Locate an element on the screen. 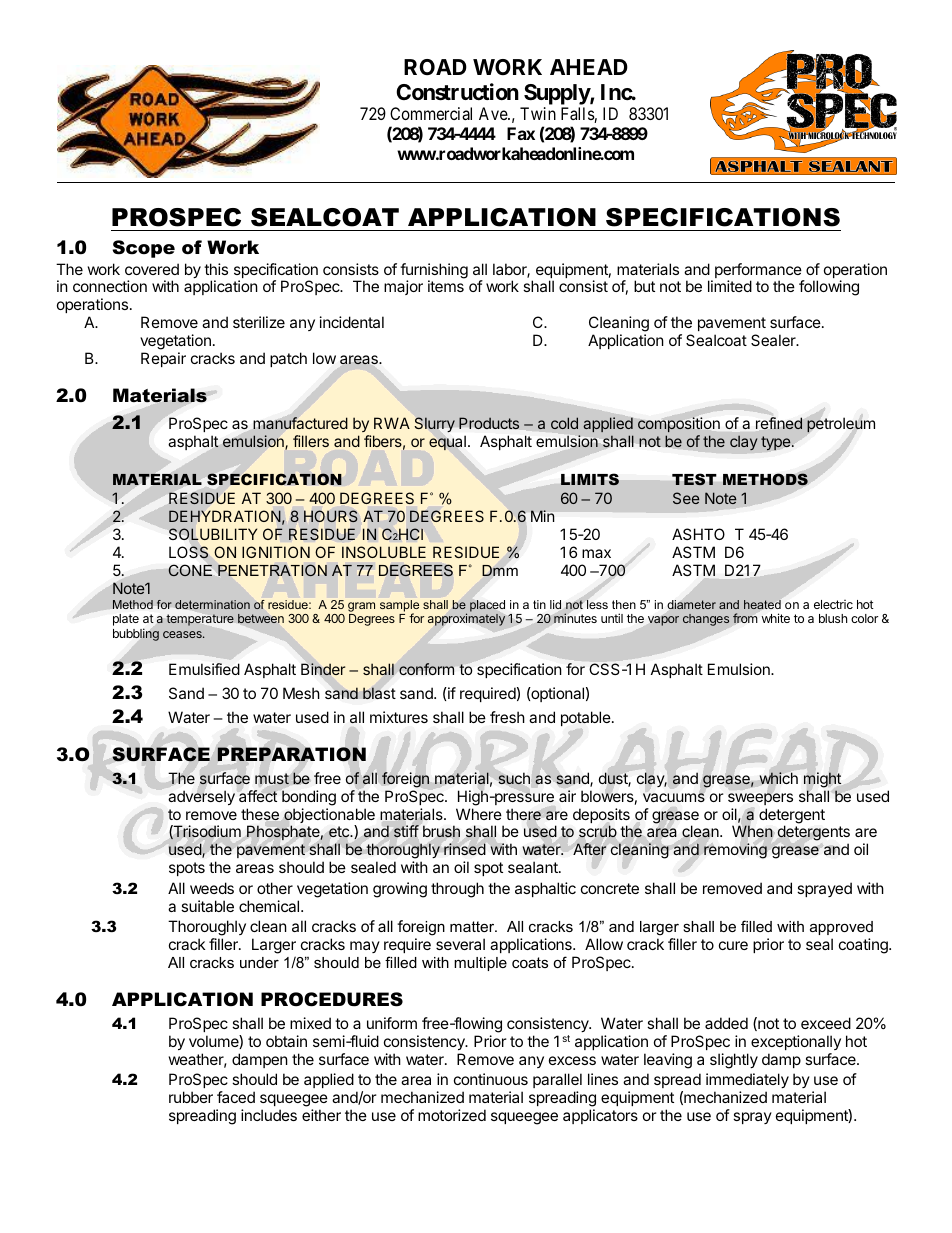 The height and width of the screenshot is (1233, 952). determination is located at coordinates (212, 604).
